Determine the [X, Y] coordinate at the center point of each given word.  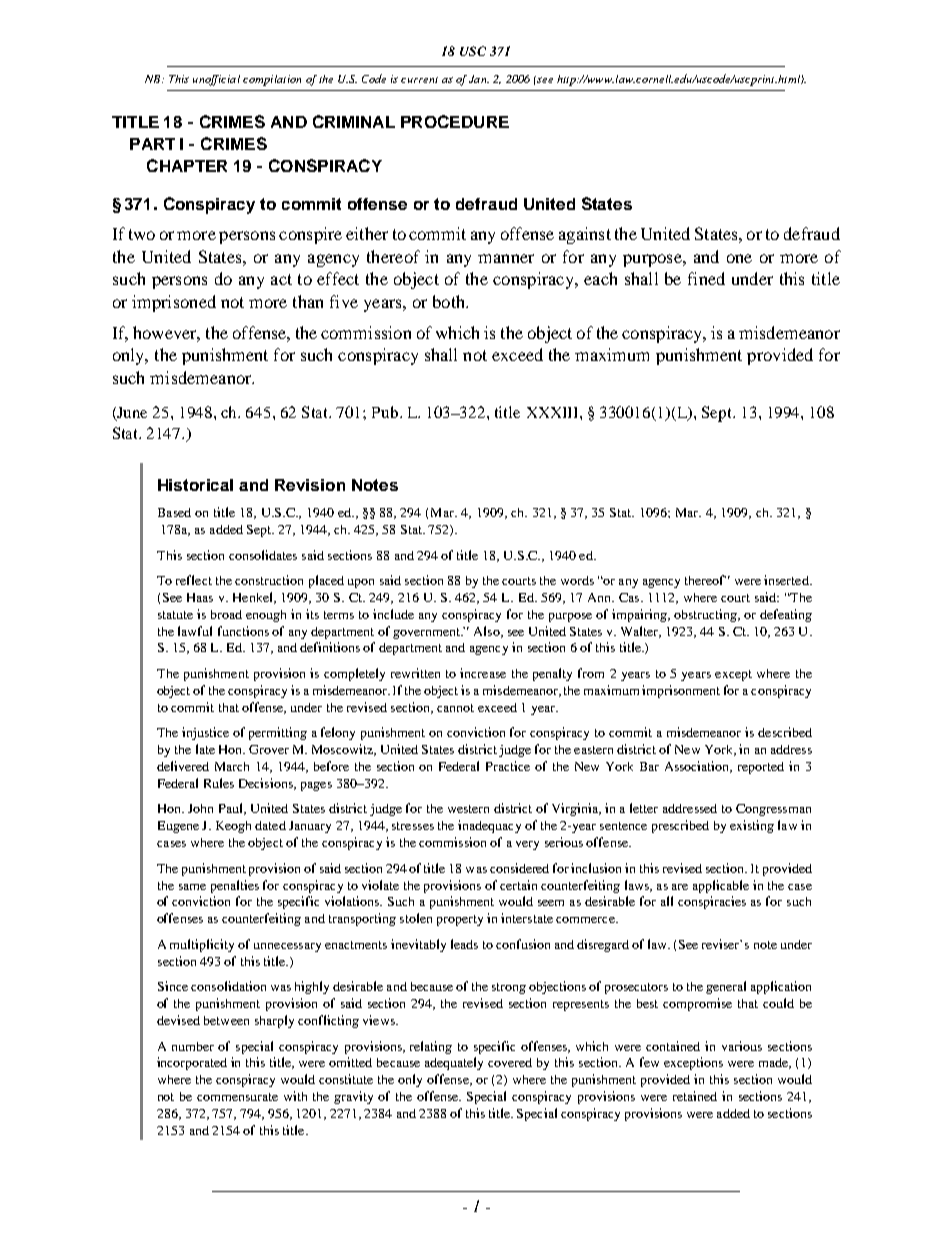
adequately [454, 1063]
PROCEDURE [455, 121]
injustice [205, 733]
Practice [508, 766]
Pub [386, 412]
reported [761, 768]
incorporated [192, 1063]
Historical [195, 485]
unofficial [216, 80]
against [585, 235]
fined [706, 278]
